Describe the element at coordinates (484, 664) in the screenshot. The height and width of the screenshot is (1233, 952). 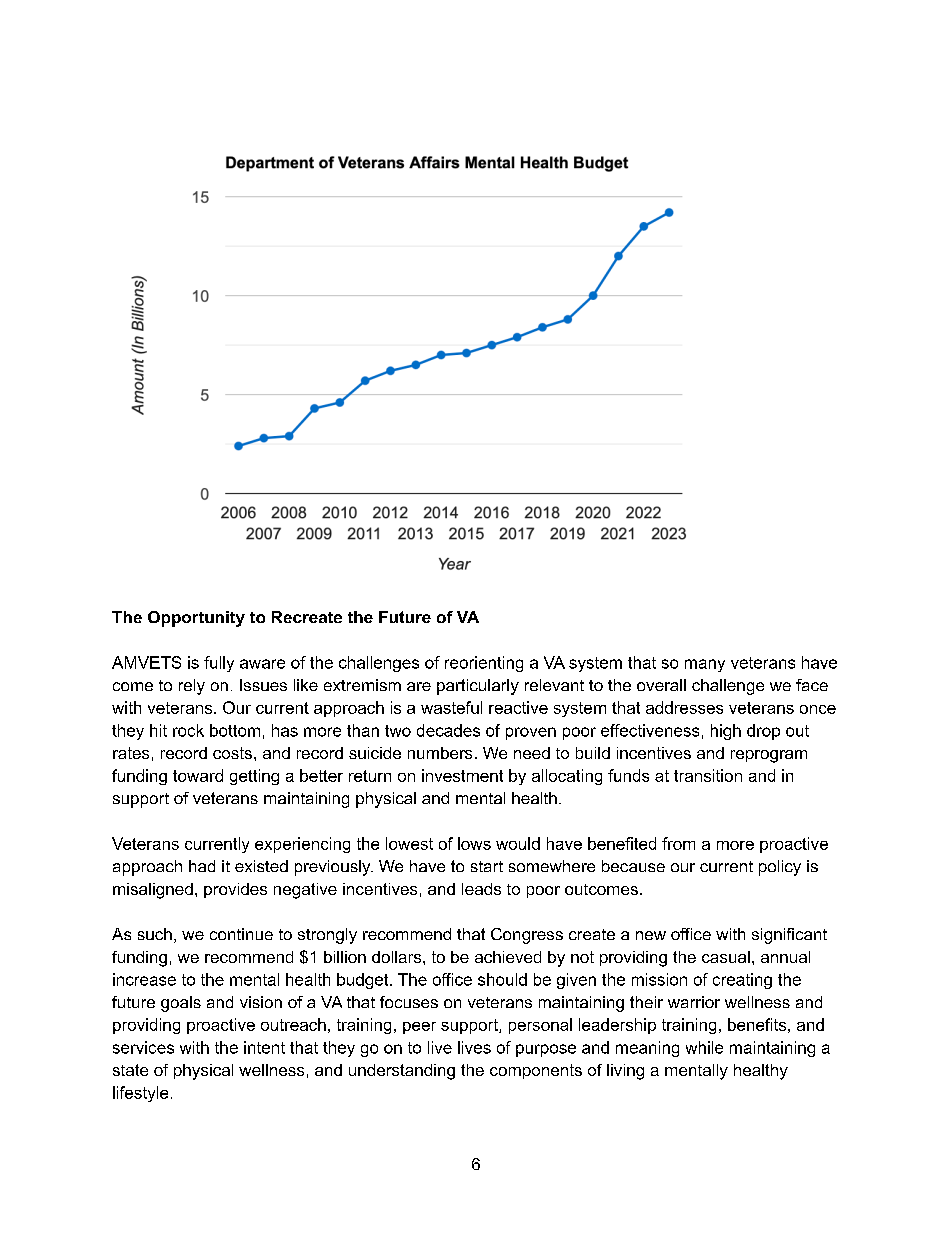
I see `reorienting` at that location.
